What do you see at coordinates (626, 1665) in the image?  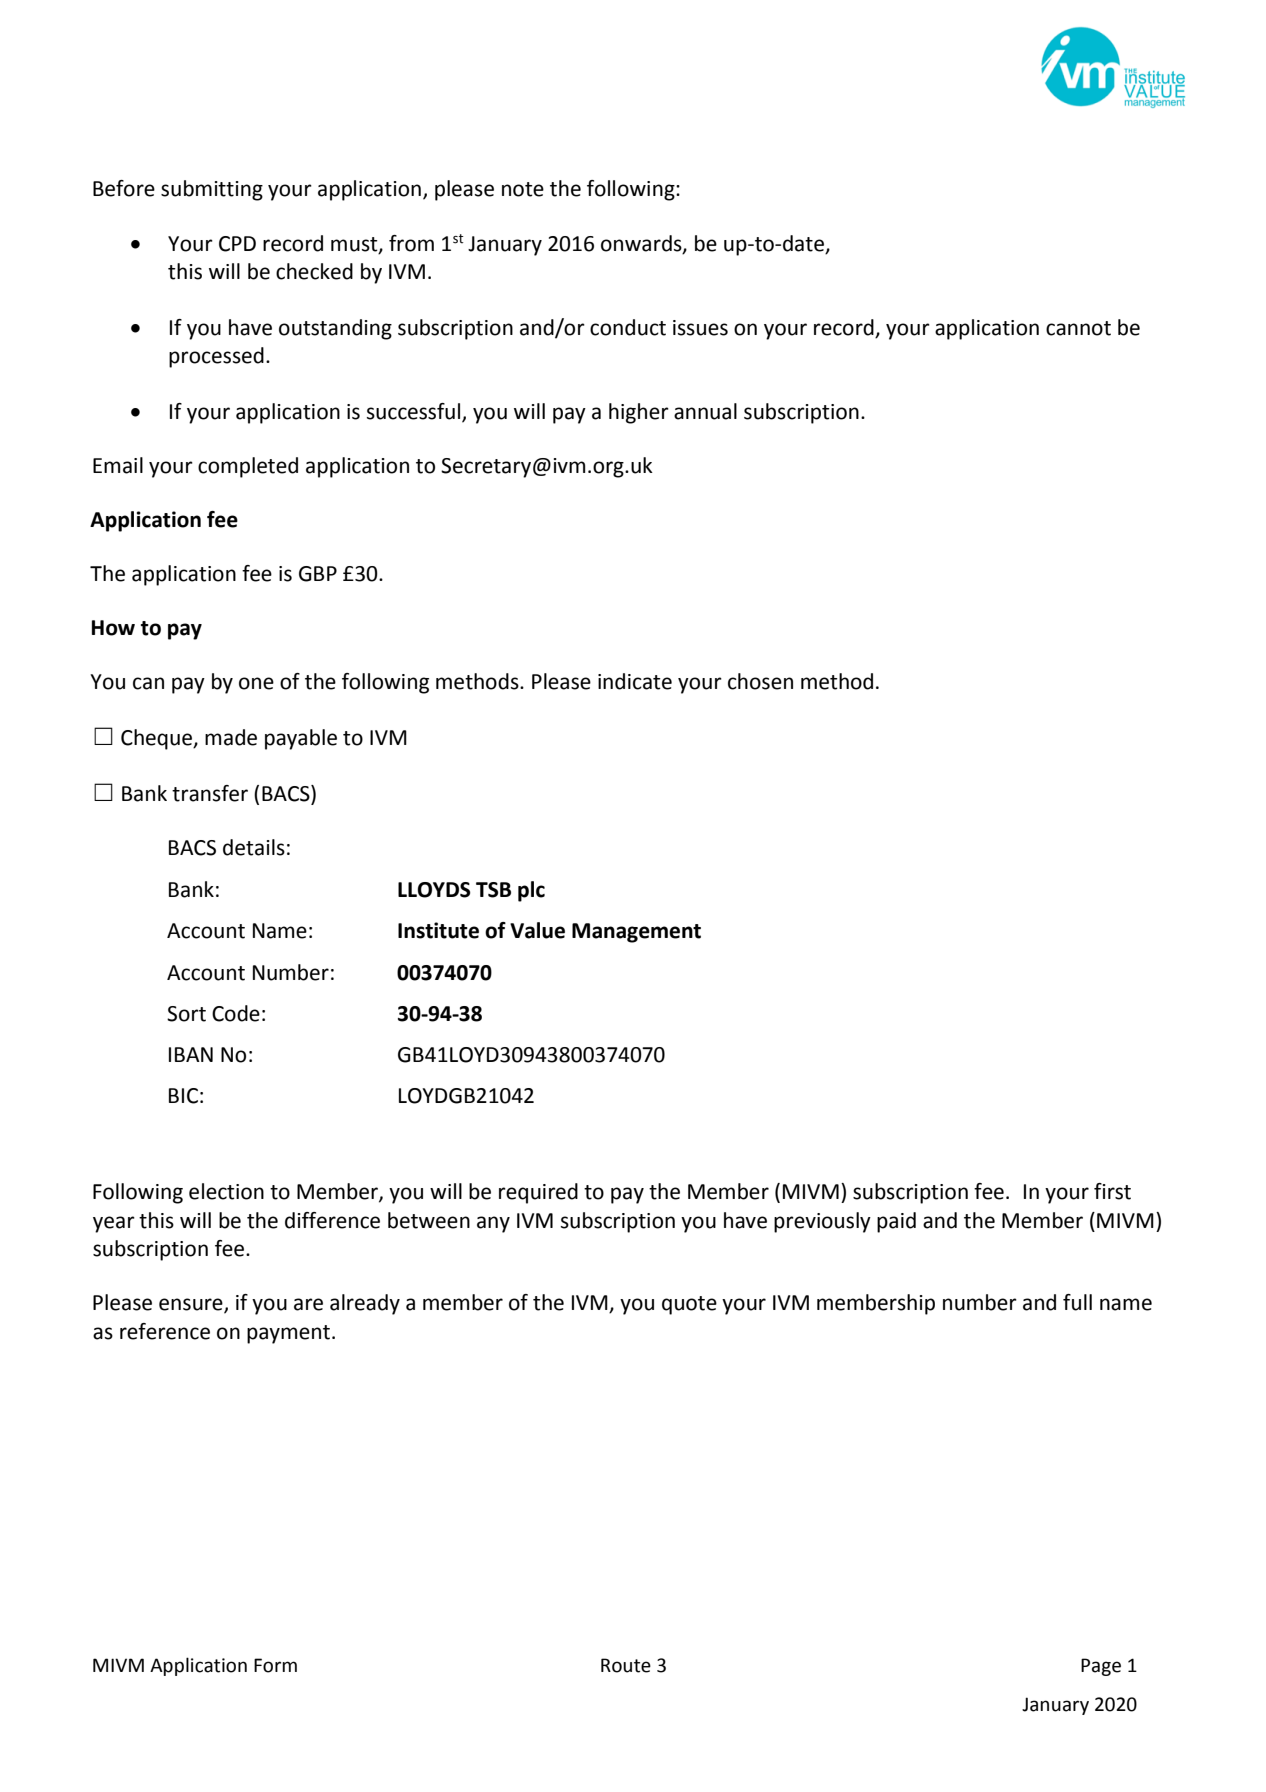 I see `Route` at bounding box center [626, 1665].
